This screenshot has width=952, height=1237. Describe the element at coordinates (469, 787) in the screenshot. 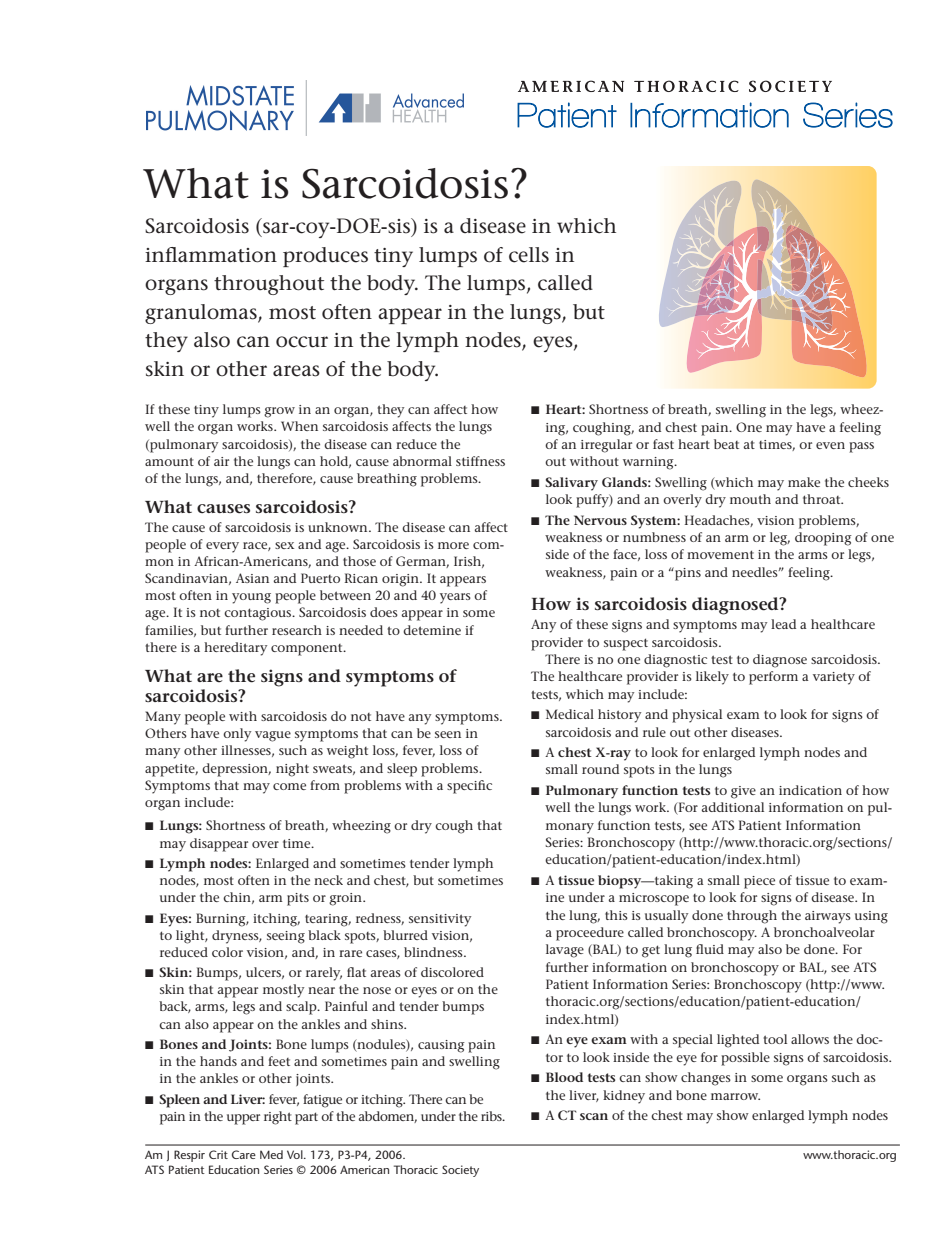

I see `specific` at that location.
